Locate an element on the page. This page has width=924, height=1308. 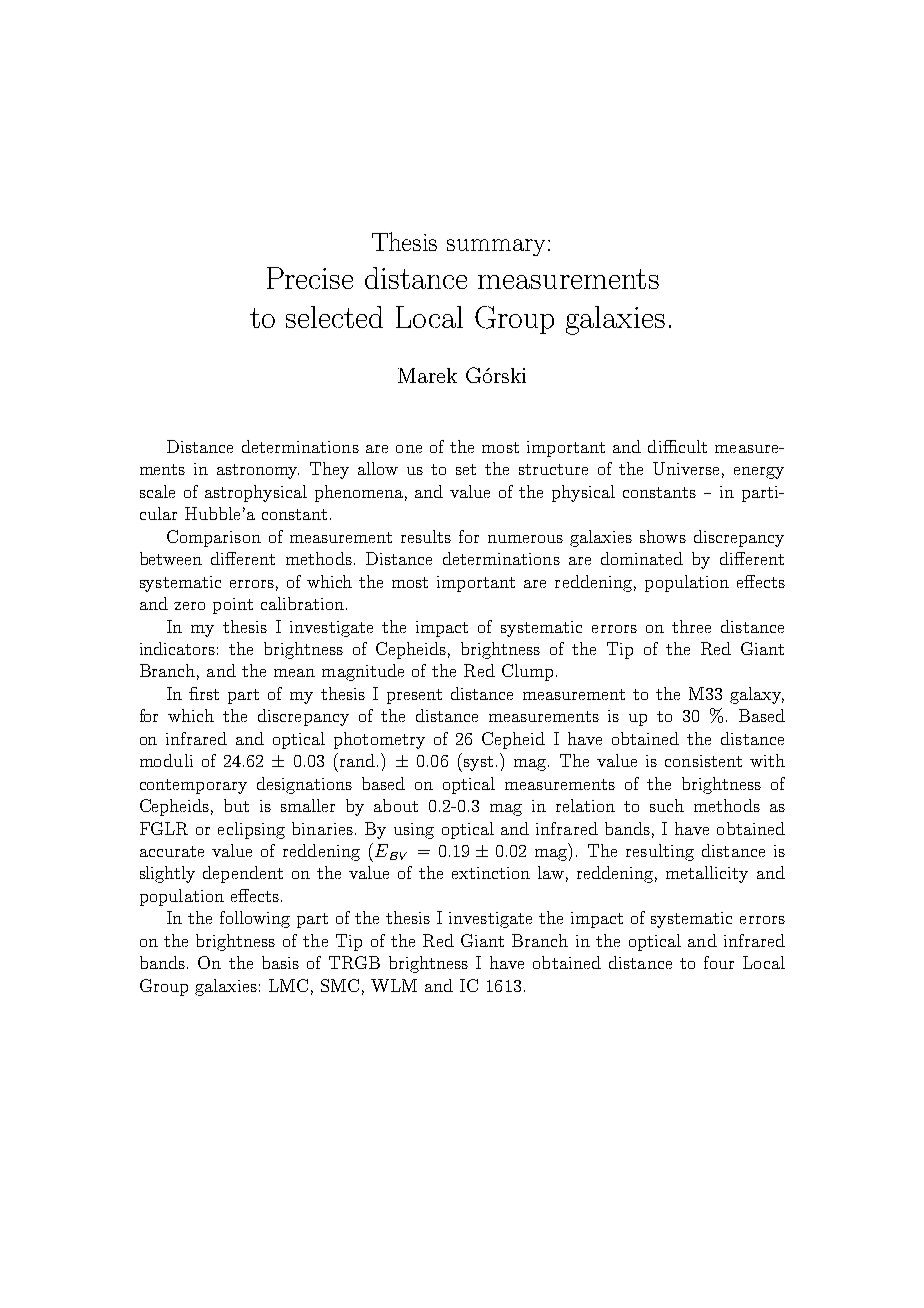
Clump is located at coordinates (527, 672).
